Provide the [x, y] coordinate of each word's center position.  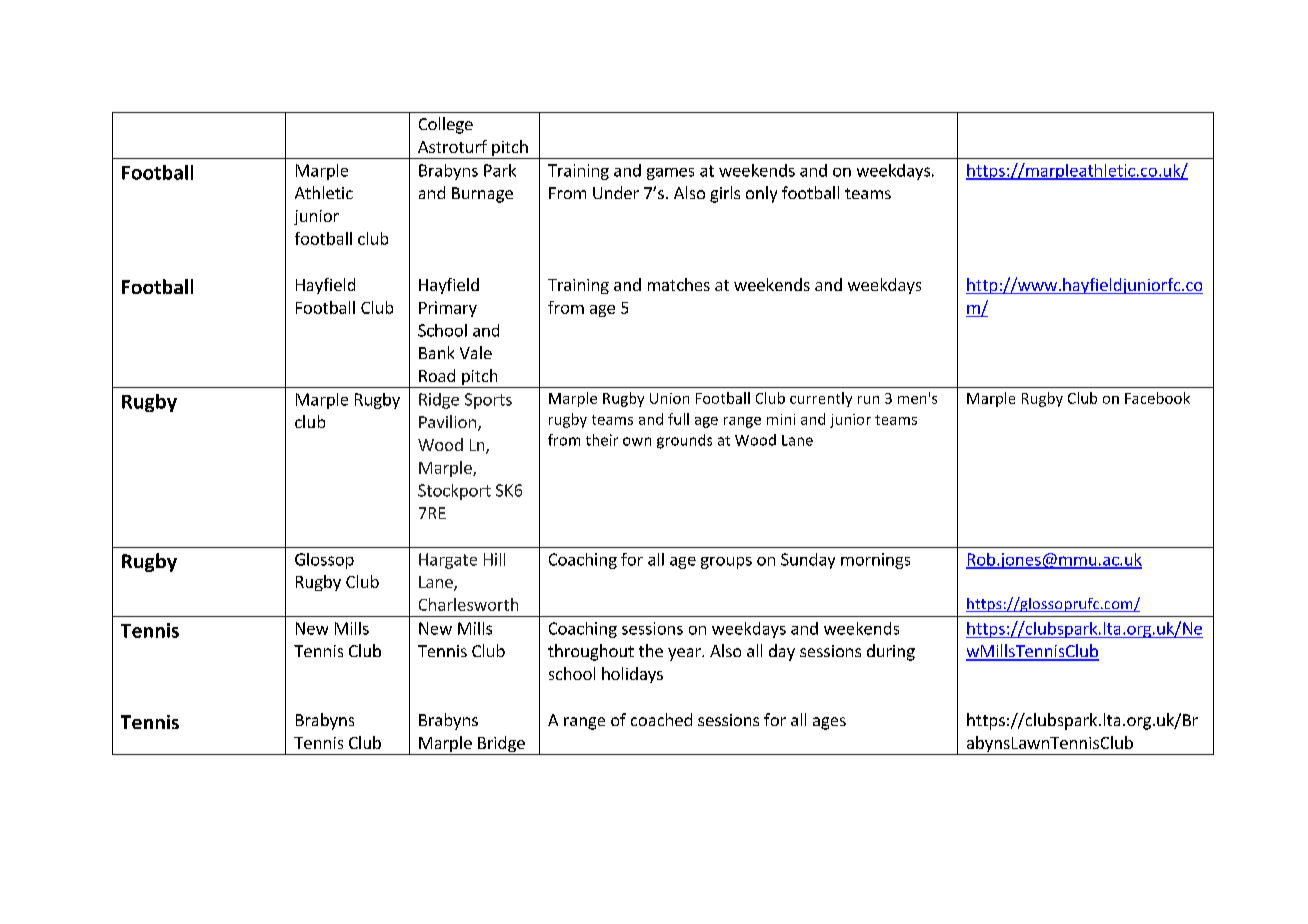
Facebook [1157, 398]
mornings [875, 561]
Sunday [808, 561]
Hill [494, 559]
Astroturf [452, 146]
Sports [488, 401]
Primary [448, 309]
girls [725, 194]
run [868, 400]
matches [679, 284]
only [761, 194]
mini [781, 419]
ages [829, 723]
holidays [632, 675]
